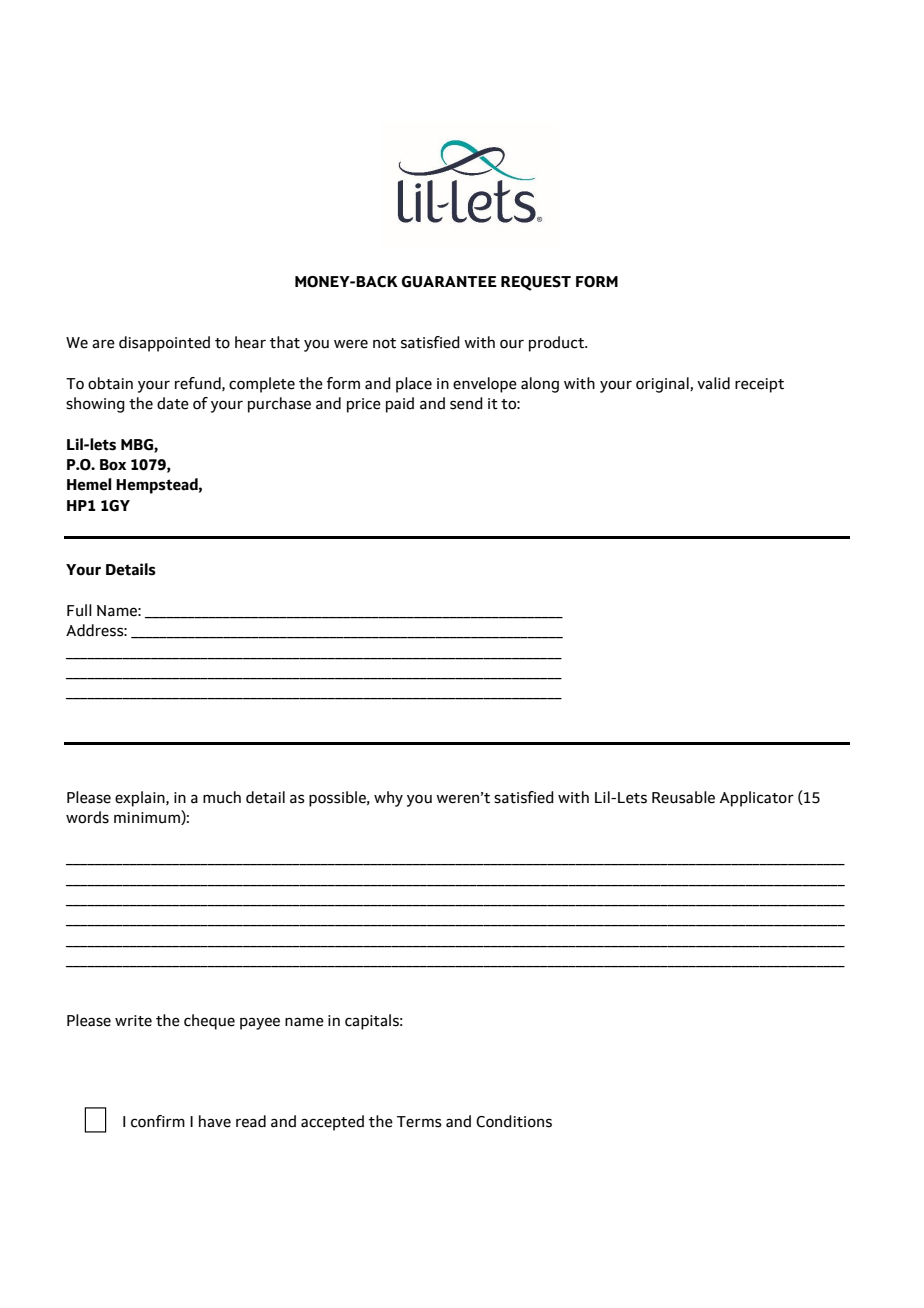 Image resolution: width=924 pixels, height=1308 pixels. I want to click on disappointed, so click(164, 344).
